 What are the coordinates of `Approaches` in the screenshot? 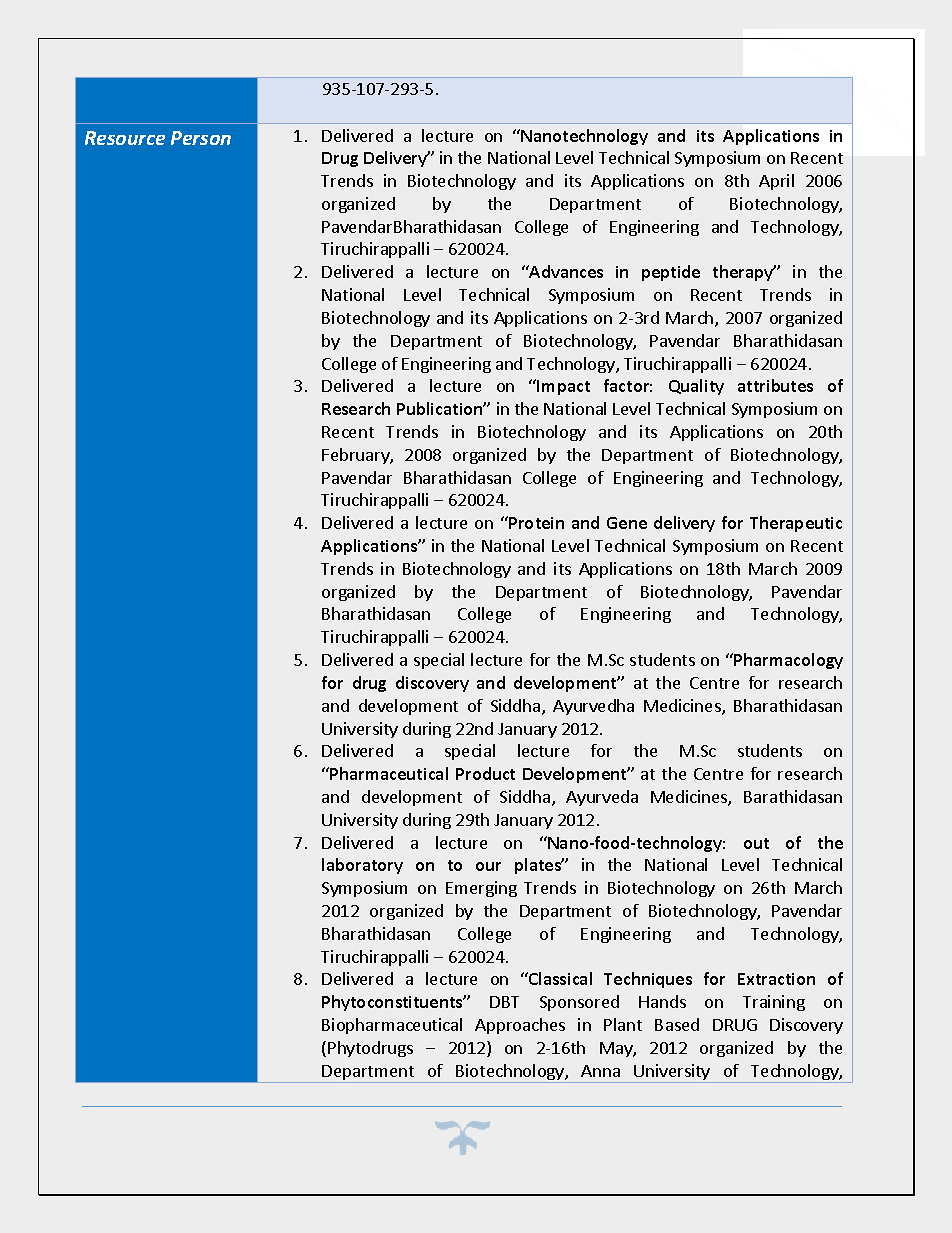 It's located at (520, 1026).
